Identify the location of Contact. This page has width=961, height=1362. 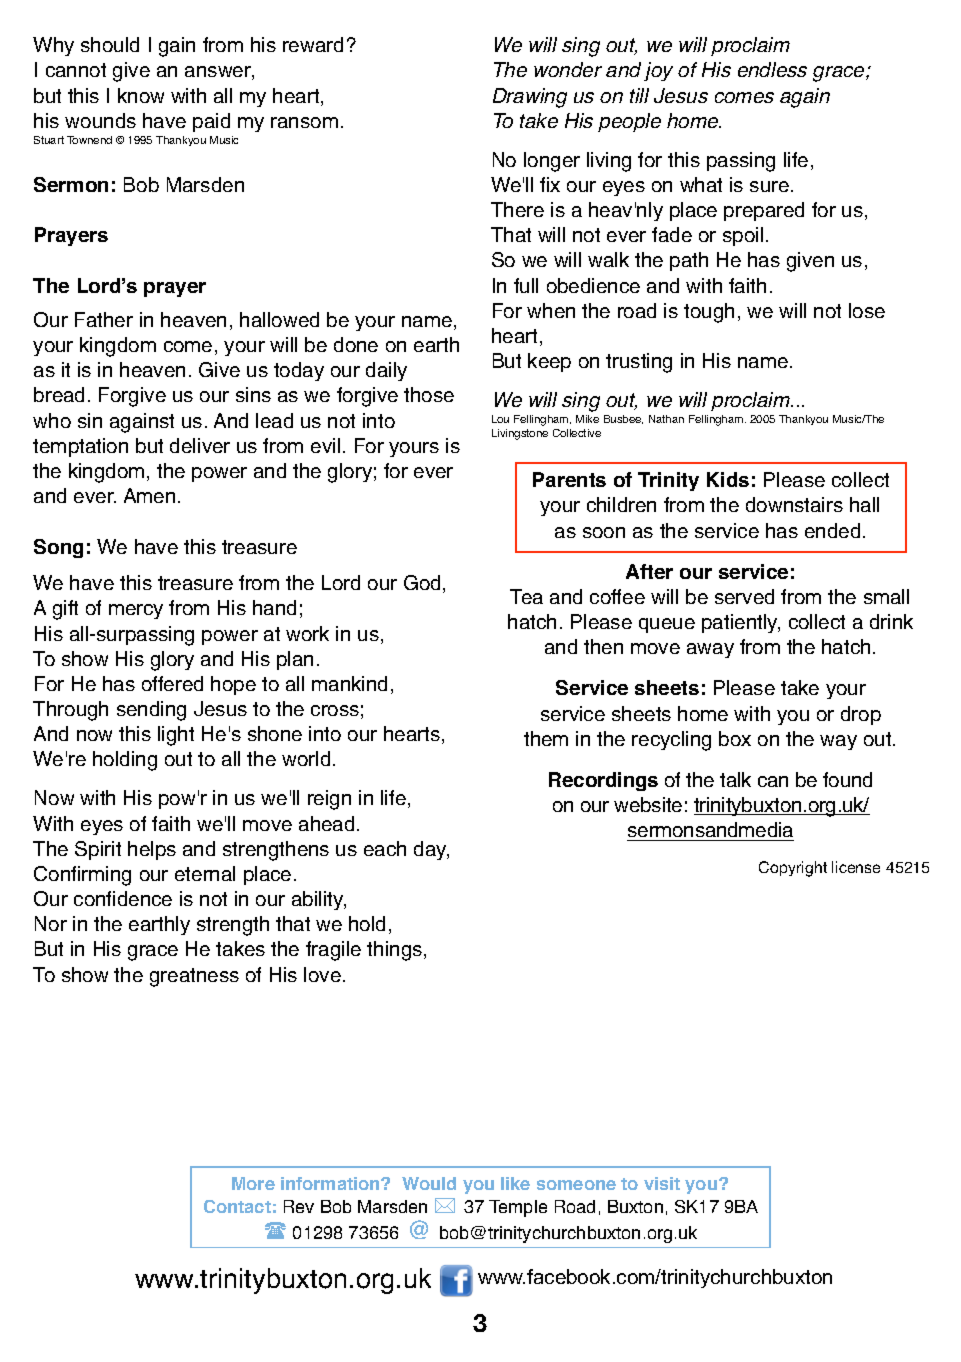
(237, 1206).
